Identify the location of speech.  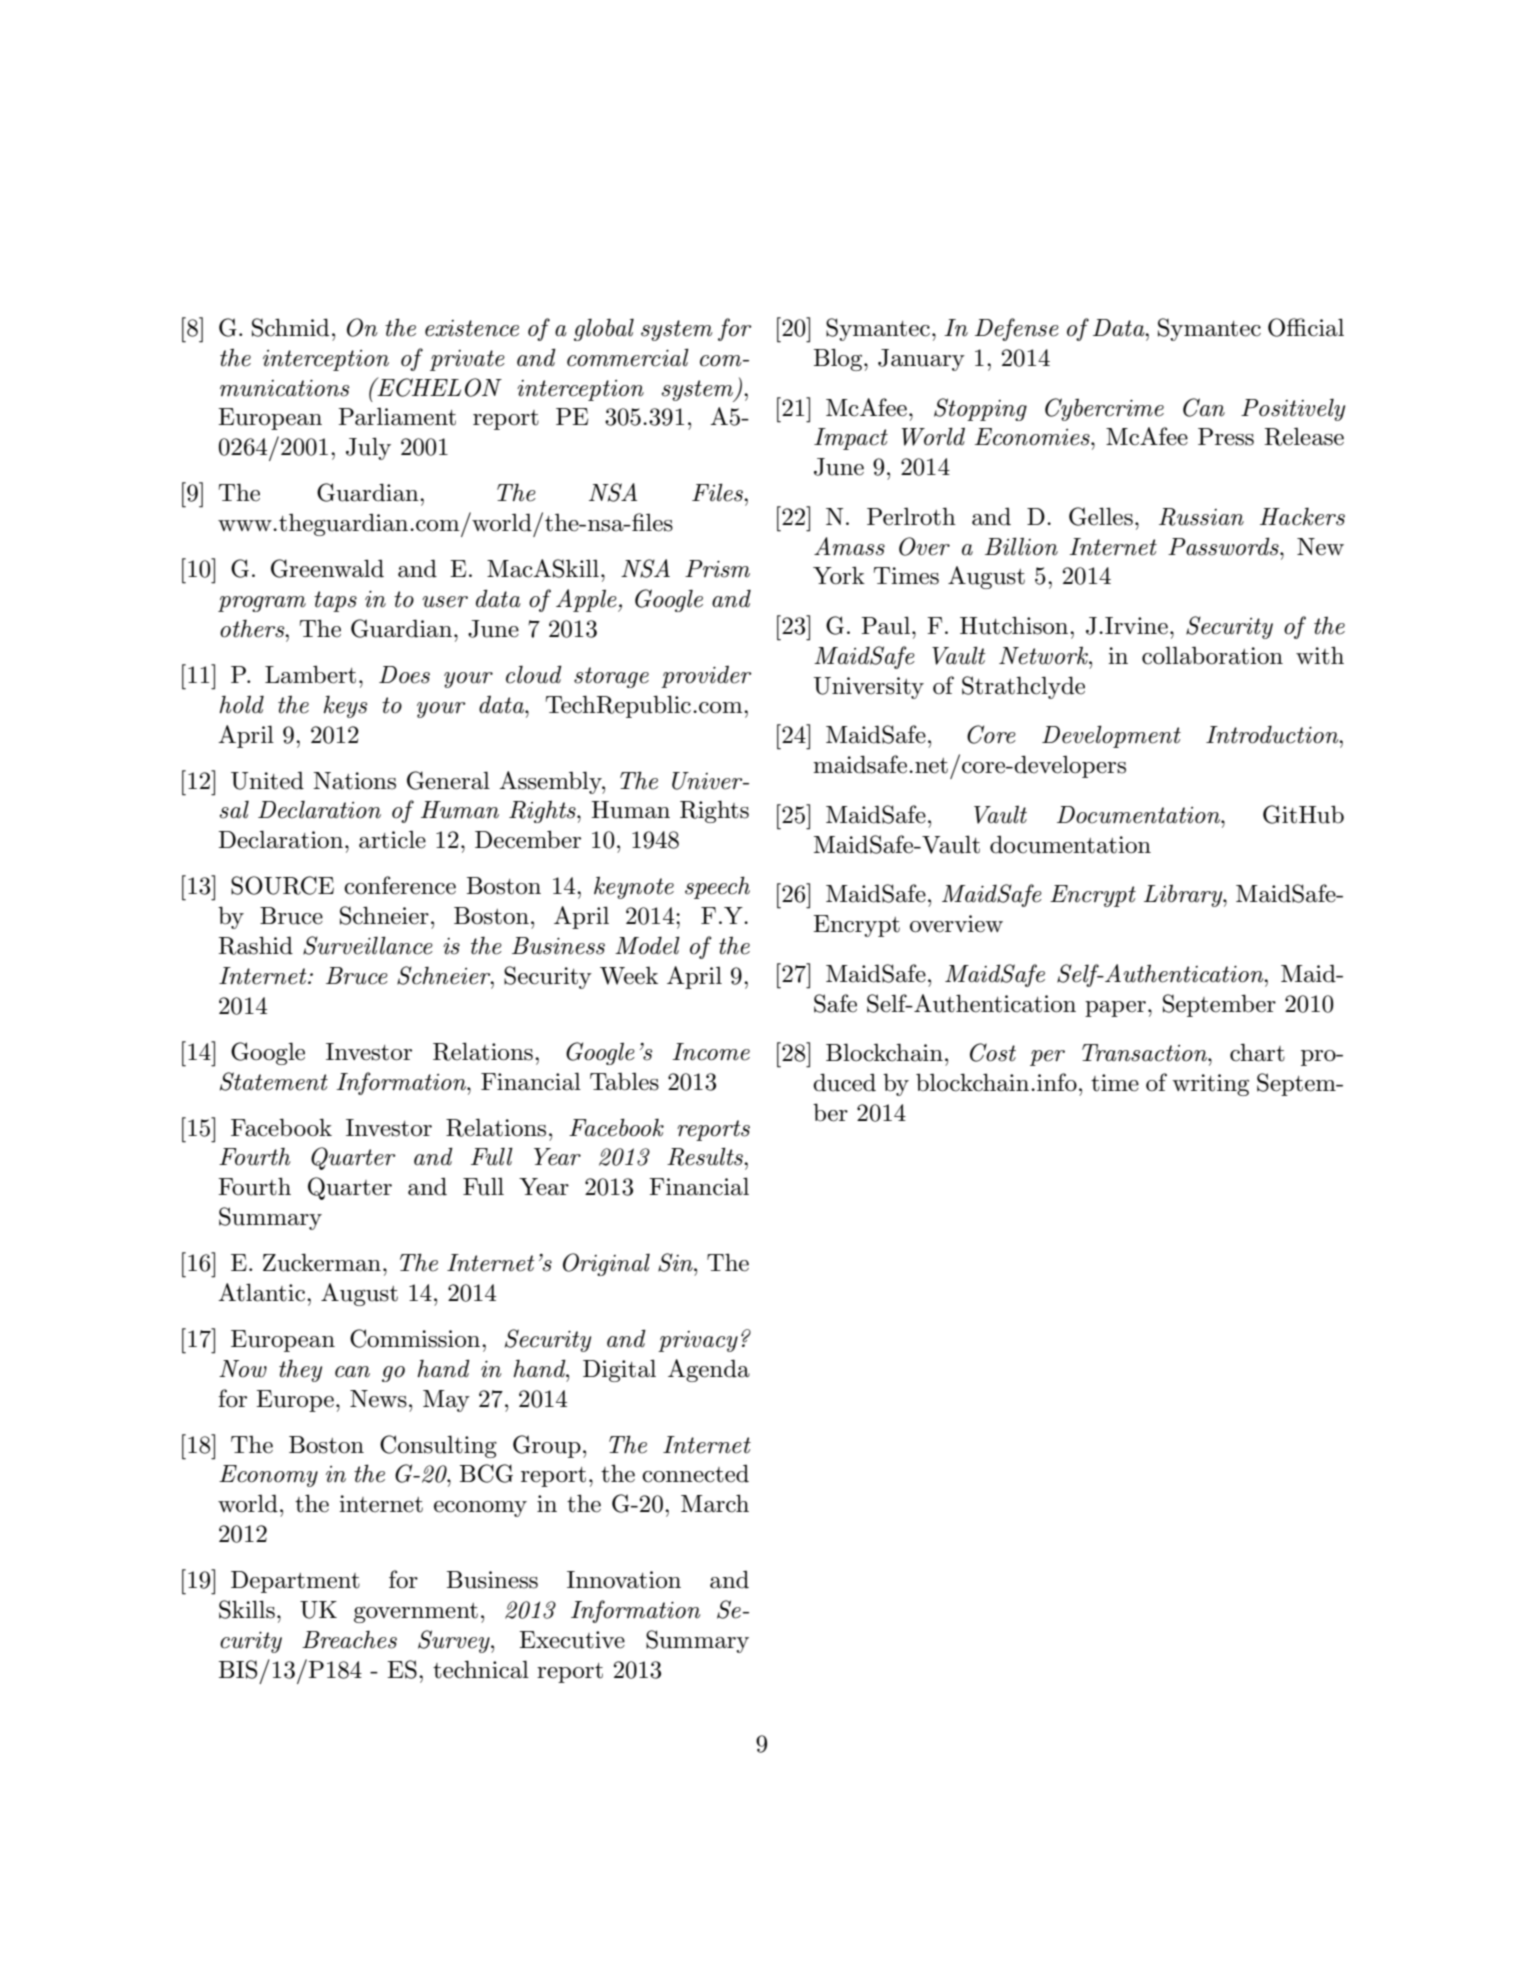
(717, 887).
